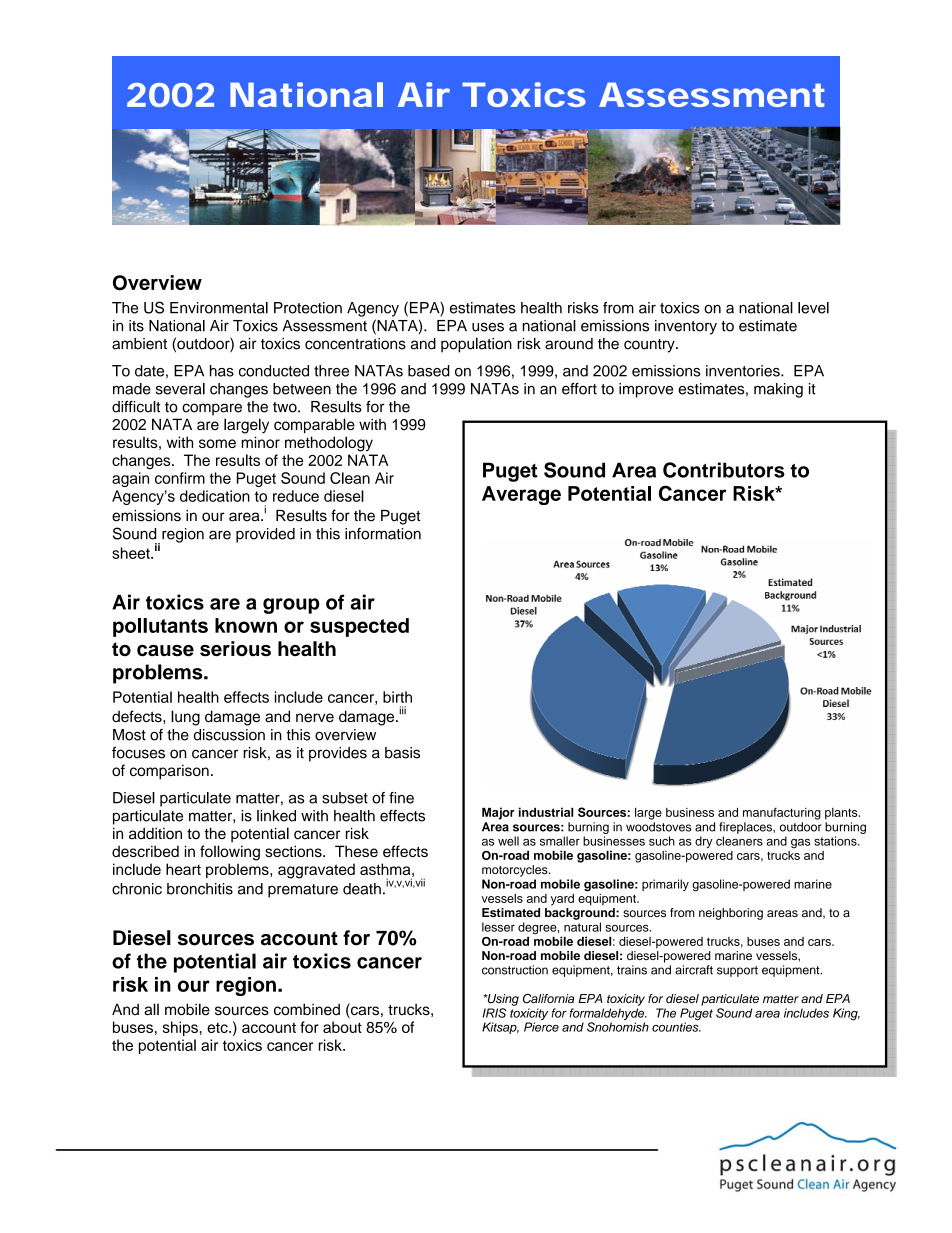 The width and height of the screenshot is (952, 1233). I want to click on manufacturing, so click(782, 813).
